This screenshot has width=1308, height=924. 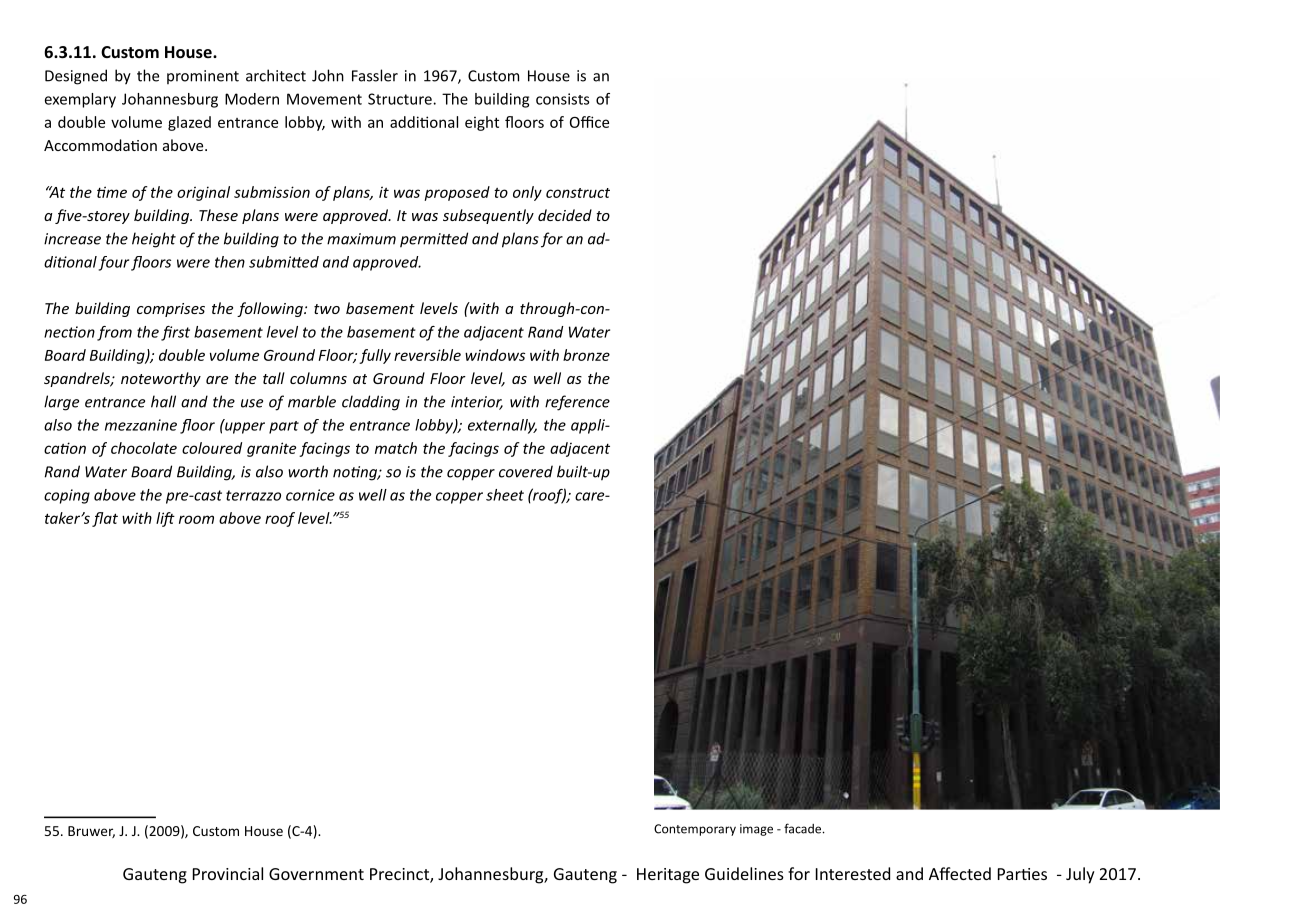 I want to click on prominent, so click(x=203, y=77).
